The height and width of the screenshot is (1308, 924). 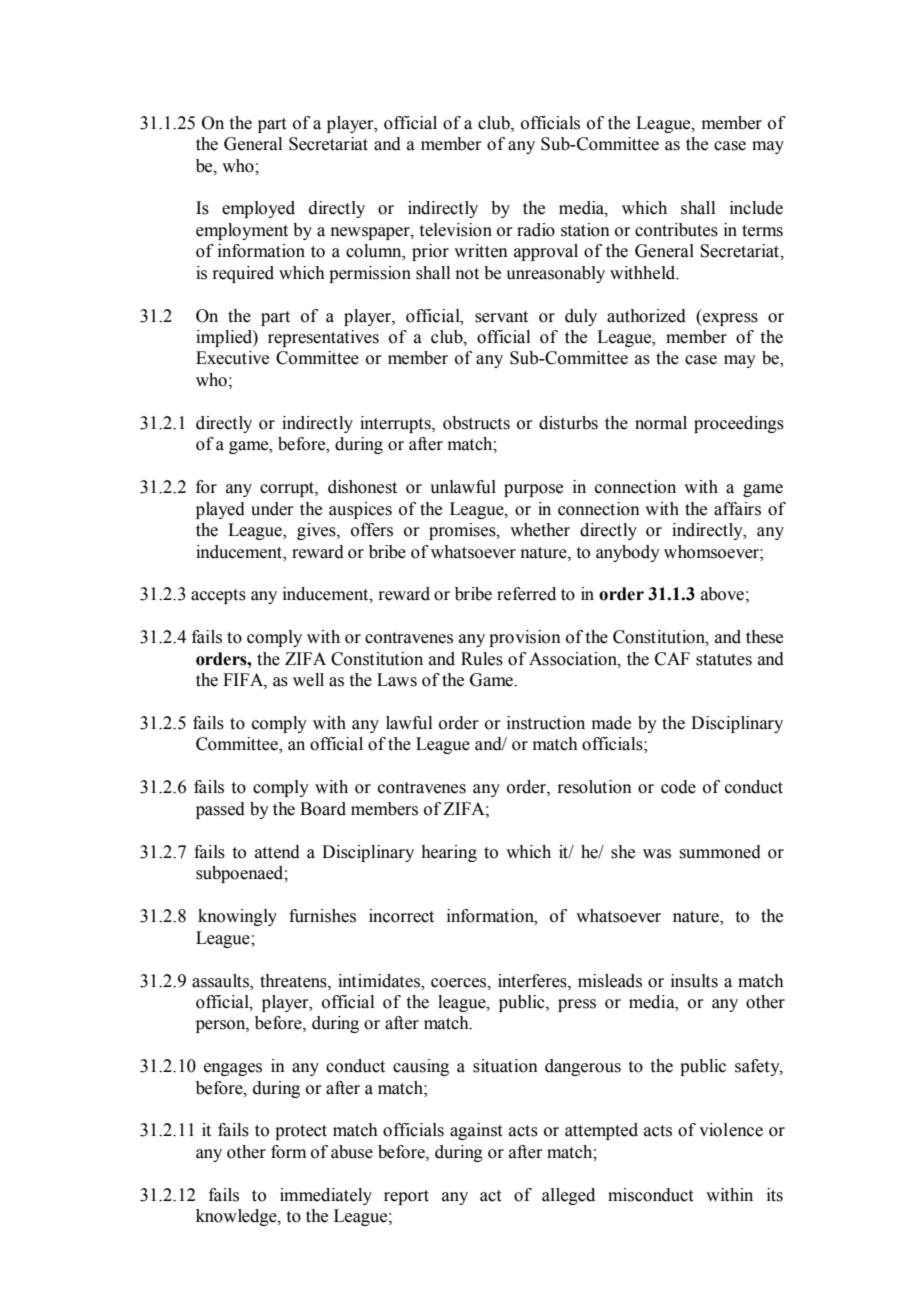 I want to click on against, so click(x=476, y=1131).
